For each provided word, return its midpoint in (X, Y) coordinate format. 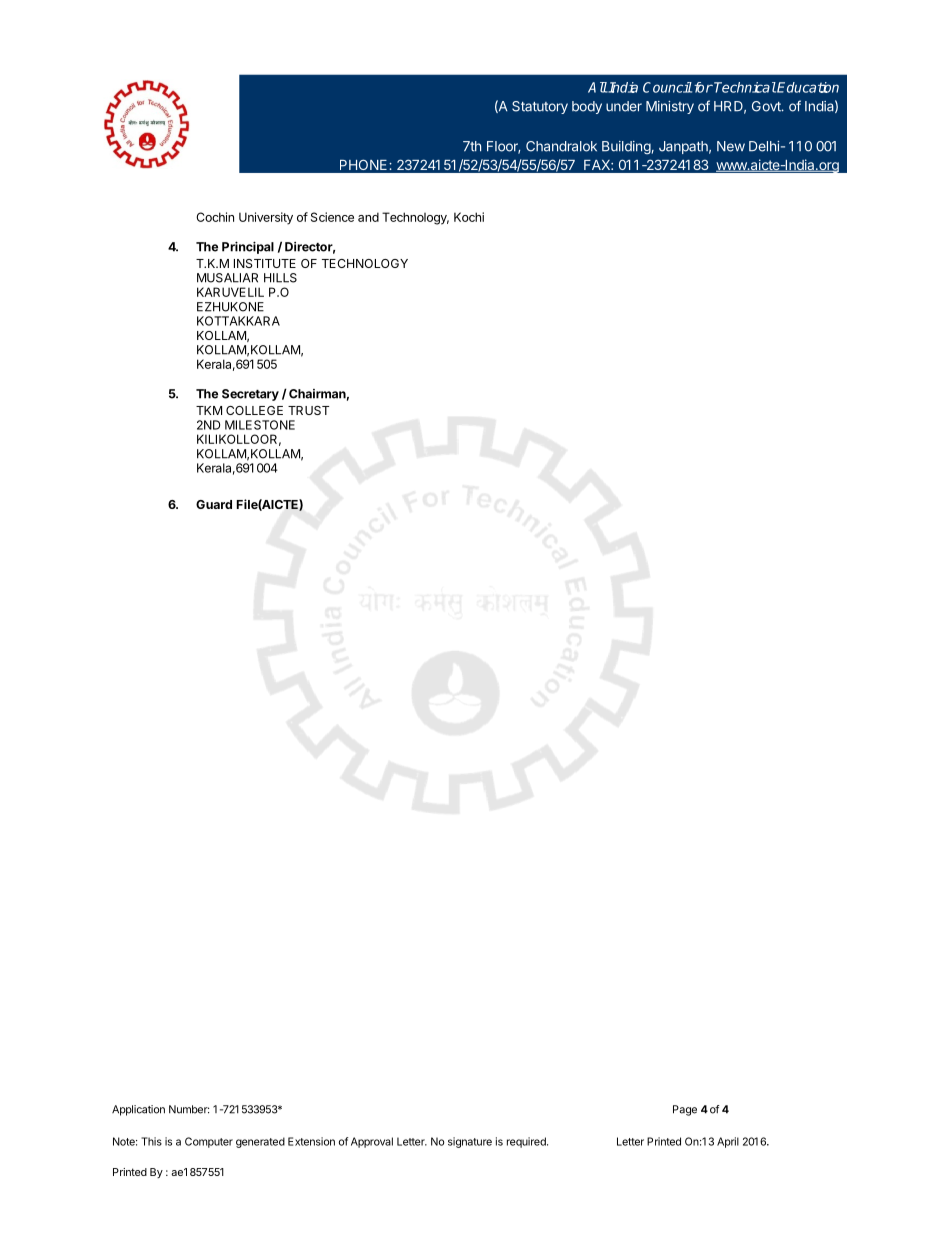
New (731, 146)
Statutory (540, 107)
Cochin (215, 217)
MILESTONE (260, 425)
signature (470, 1142)
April (728, 1142)
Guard (214, 504)
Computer (209, 1142)
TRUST (308, 410)
